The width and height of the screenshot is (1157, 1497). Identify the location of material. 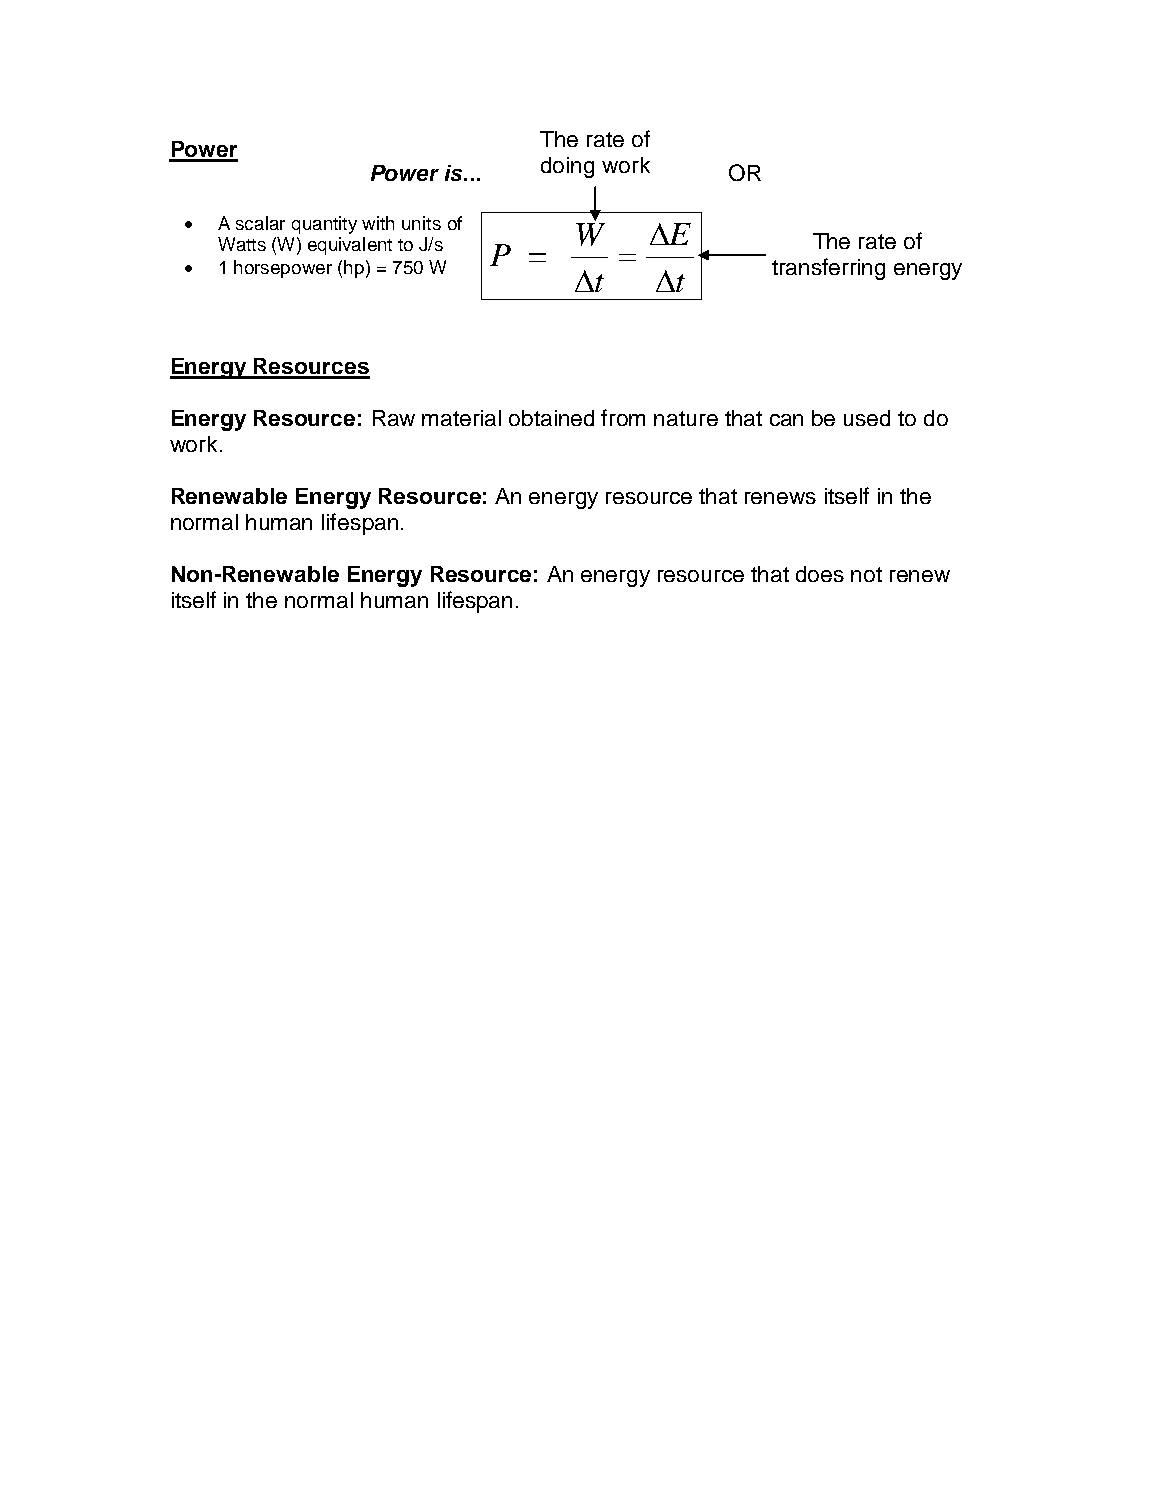
(461, 418).
